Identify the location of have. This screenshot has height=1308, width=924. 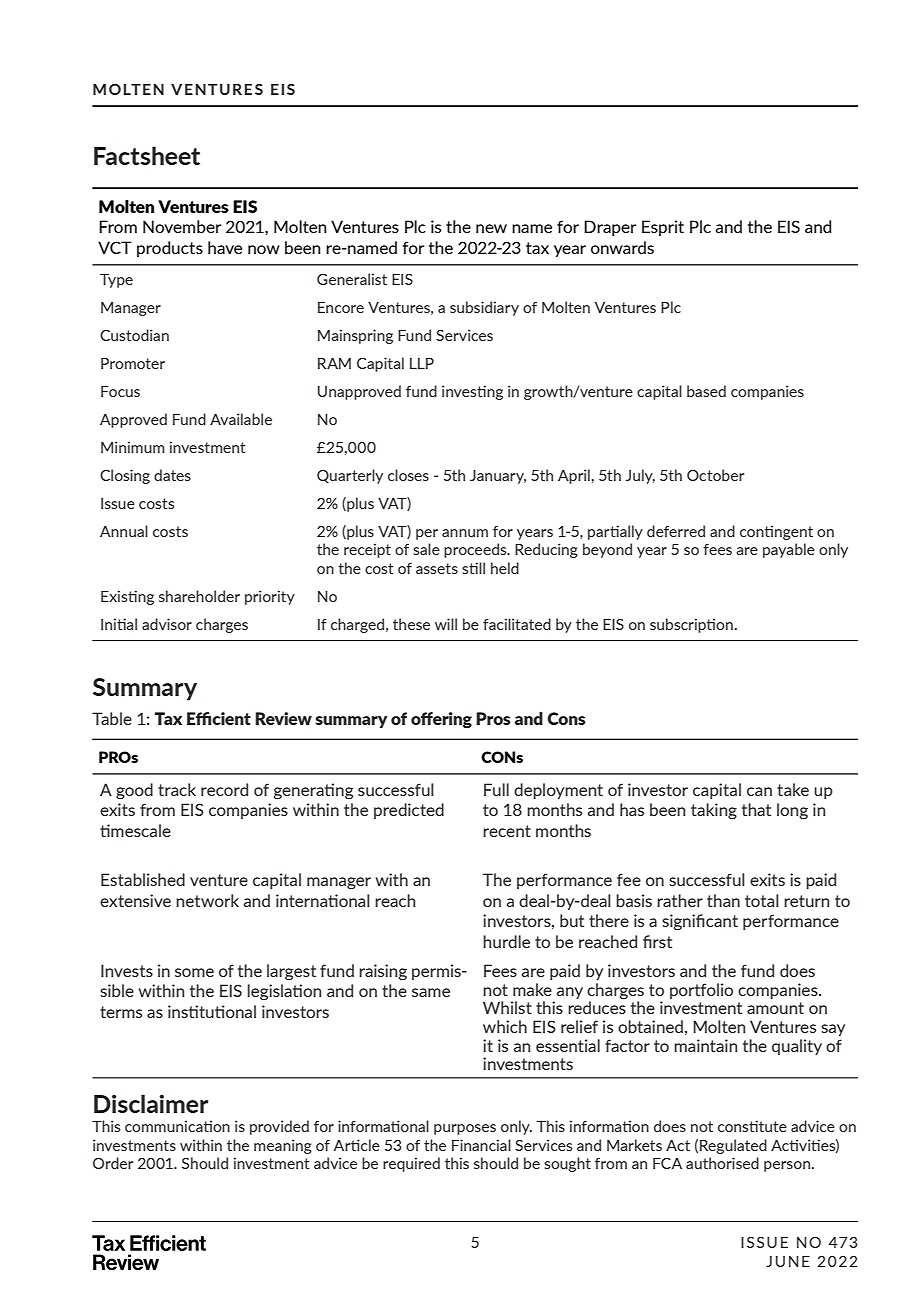
(225, 247).
